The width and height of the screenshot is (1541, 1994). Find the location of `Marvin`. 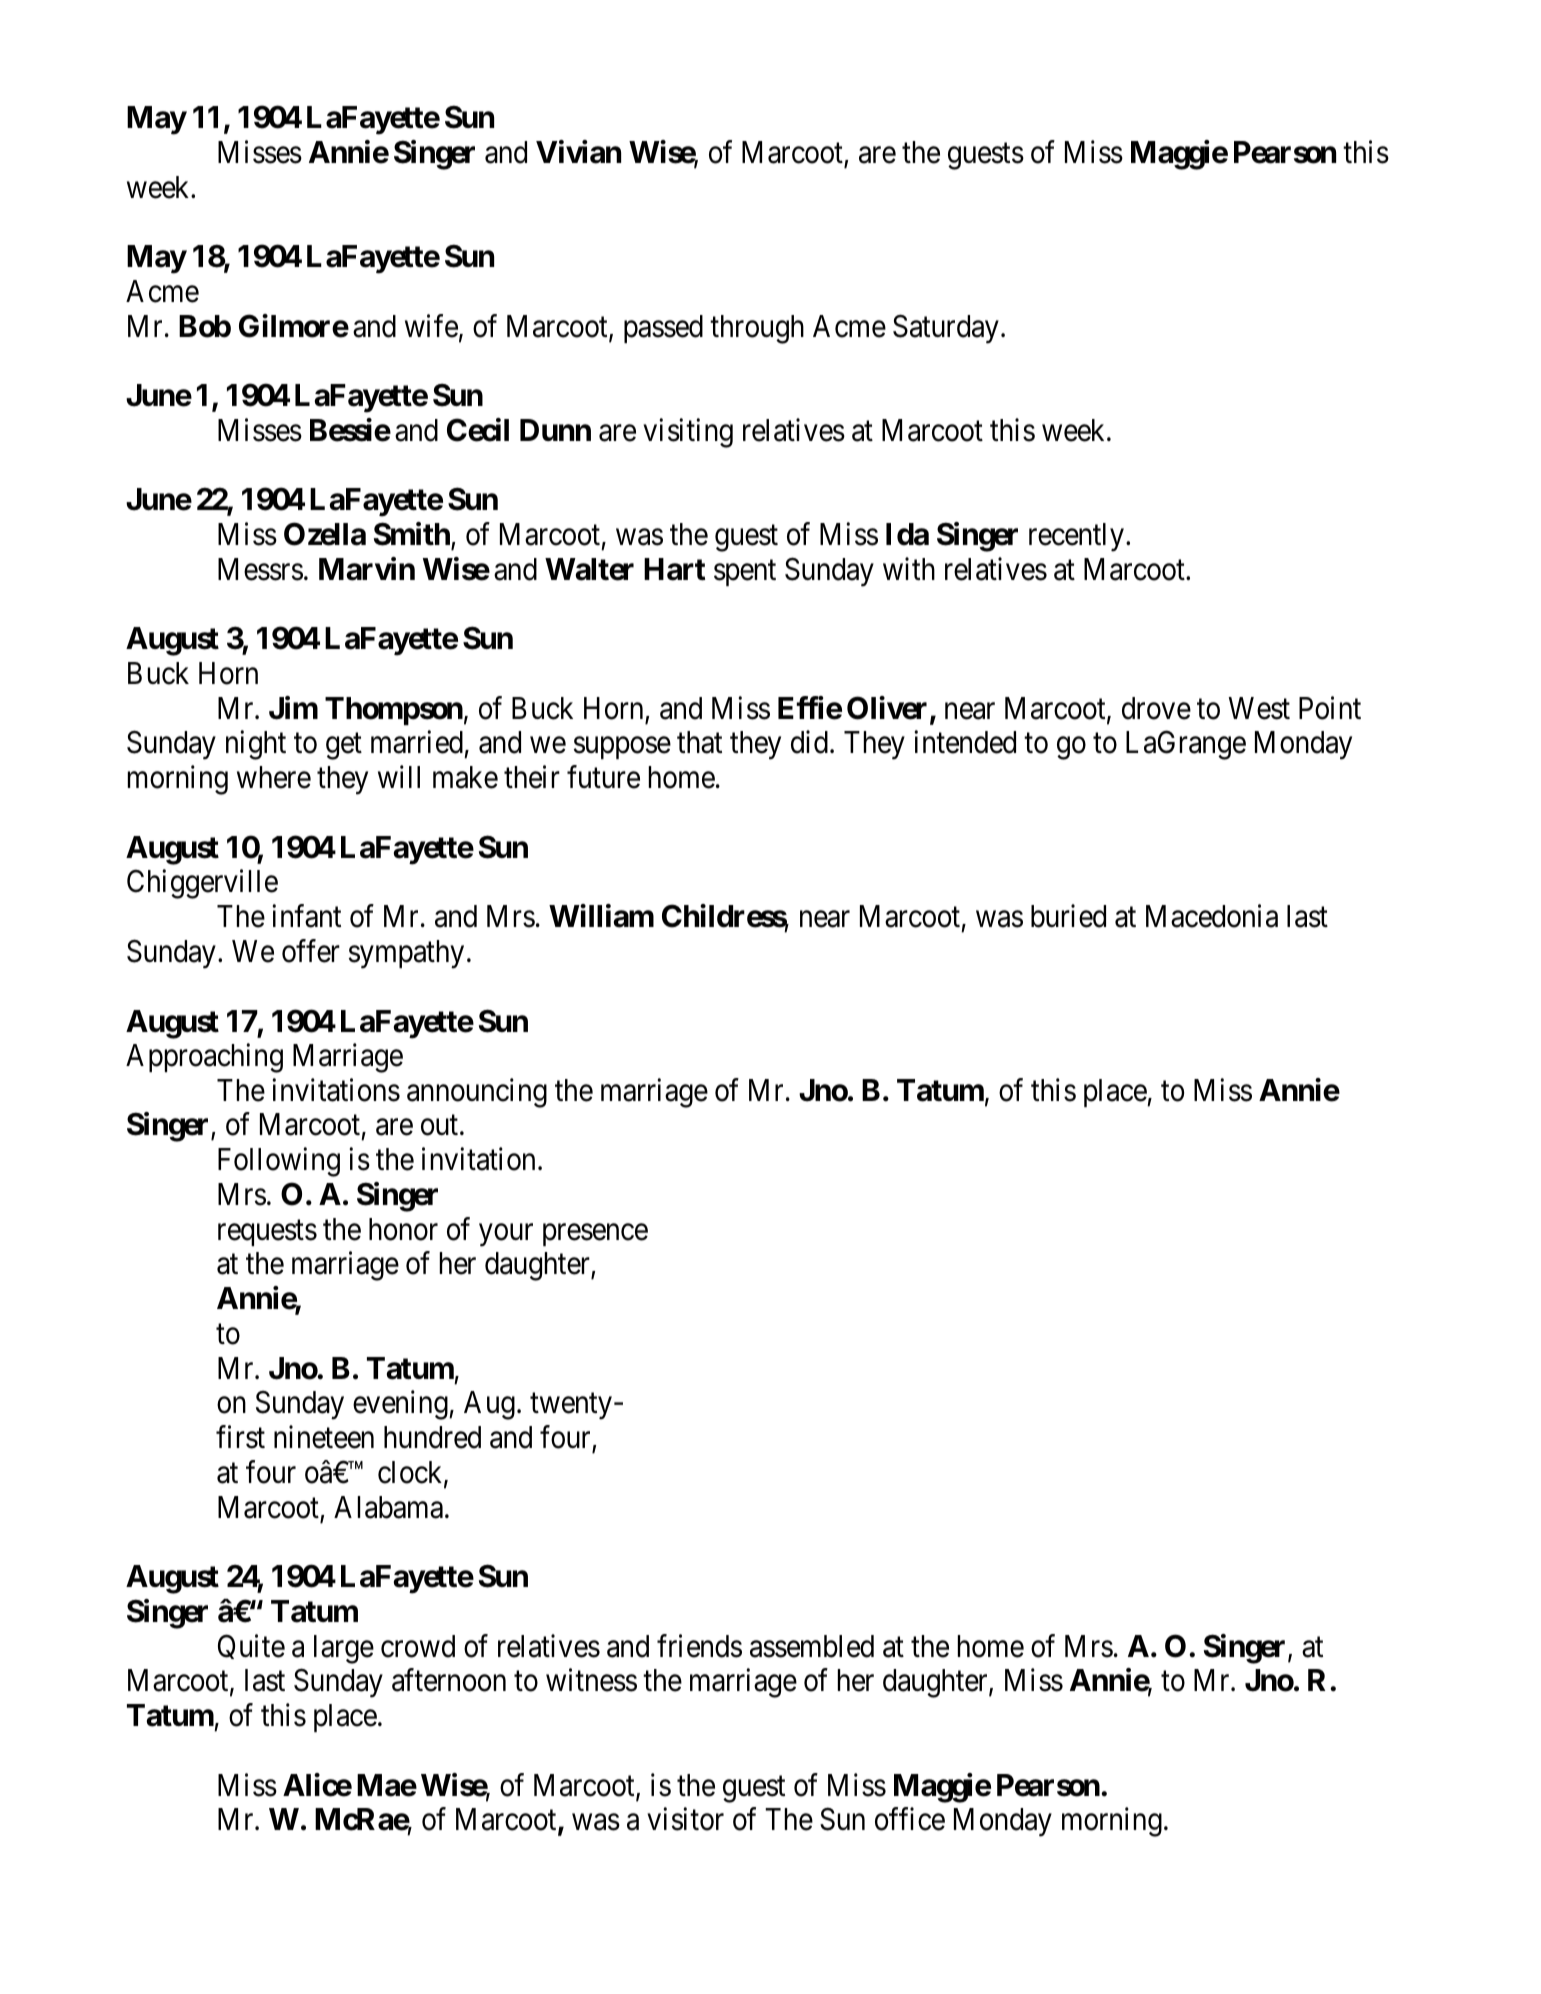

Marvin is located at coordinates (367, 569).
